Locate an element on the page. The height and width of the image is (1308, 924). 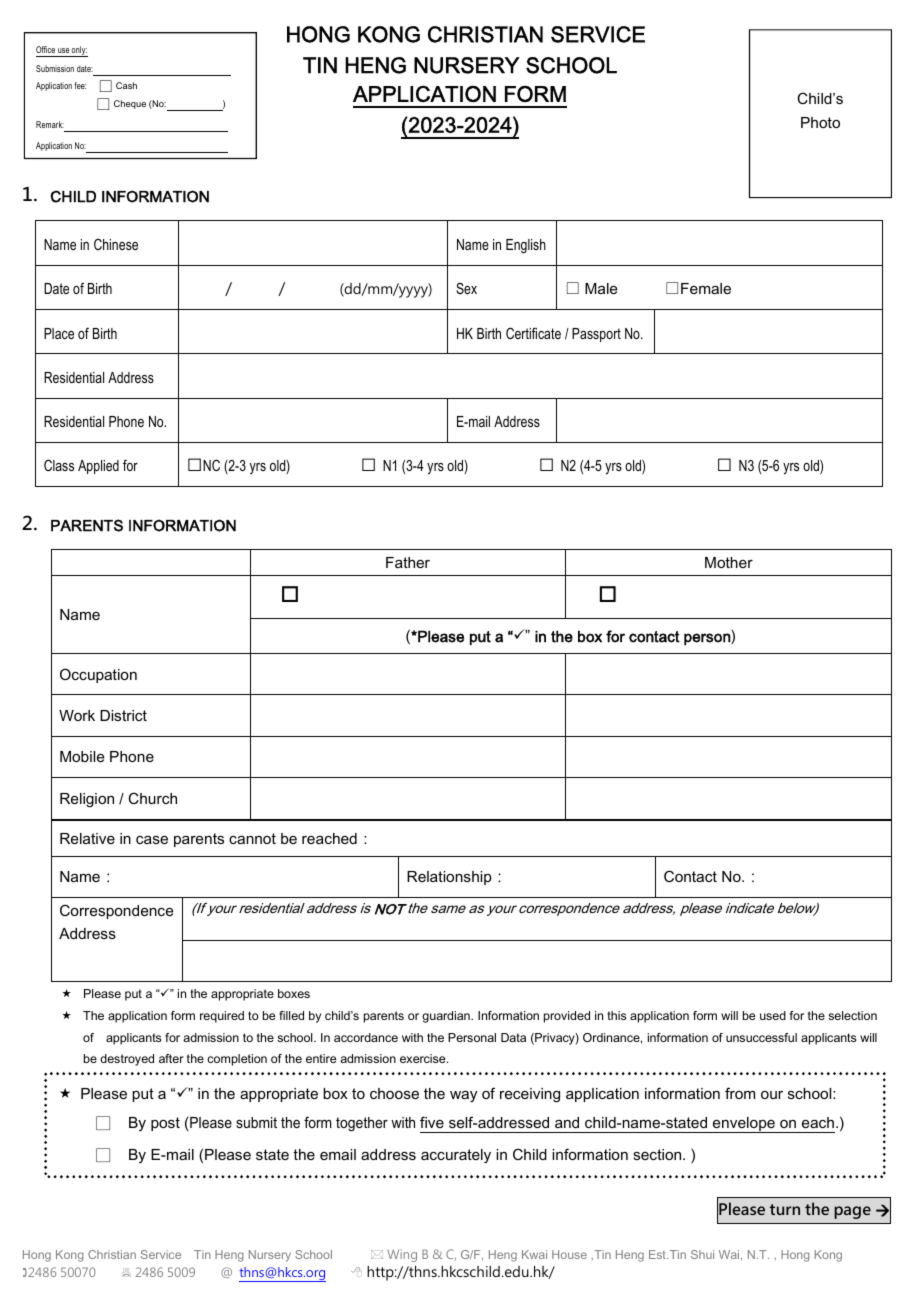
post is located at coordinates (165, 1124).
